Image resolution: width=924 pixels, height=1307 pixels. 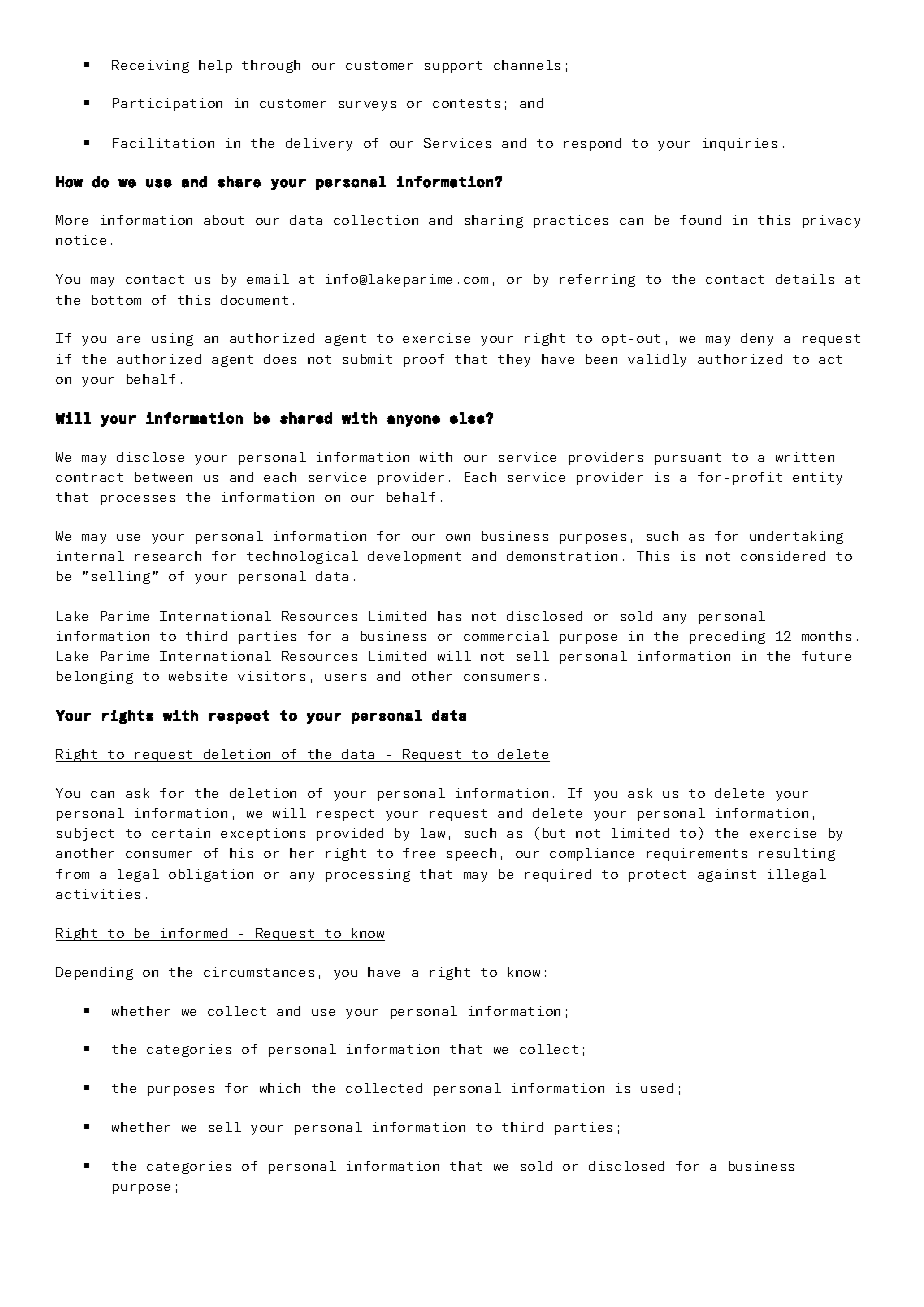 I want to click on requirements, so click(x=697, y=854).
